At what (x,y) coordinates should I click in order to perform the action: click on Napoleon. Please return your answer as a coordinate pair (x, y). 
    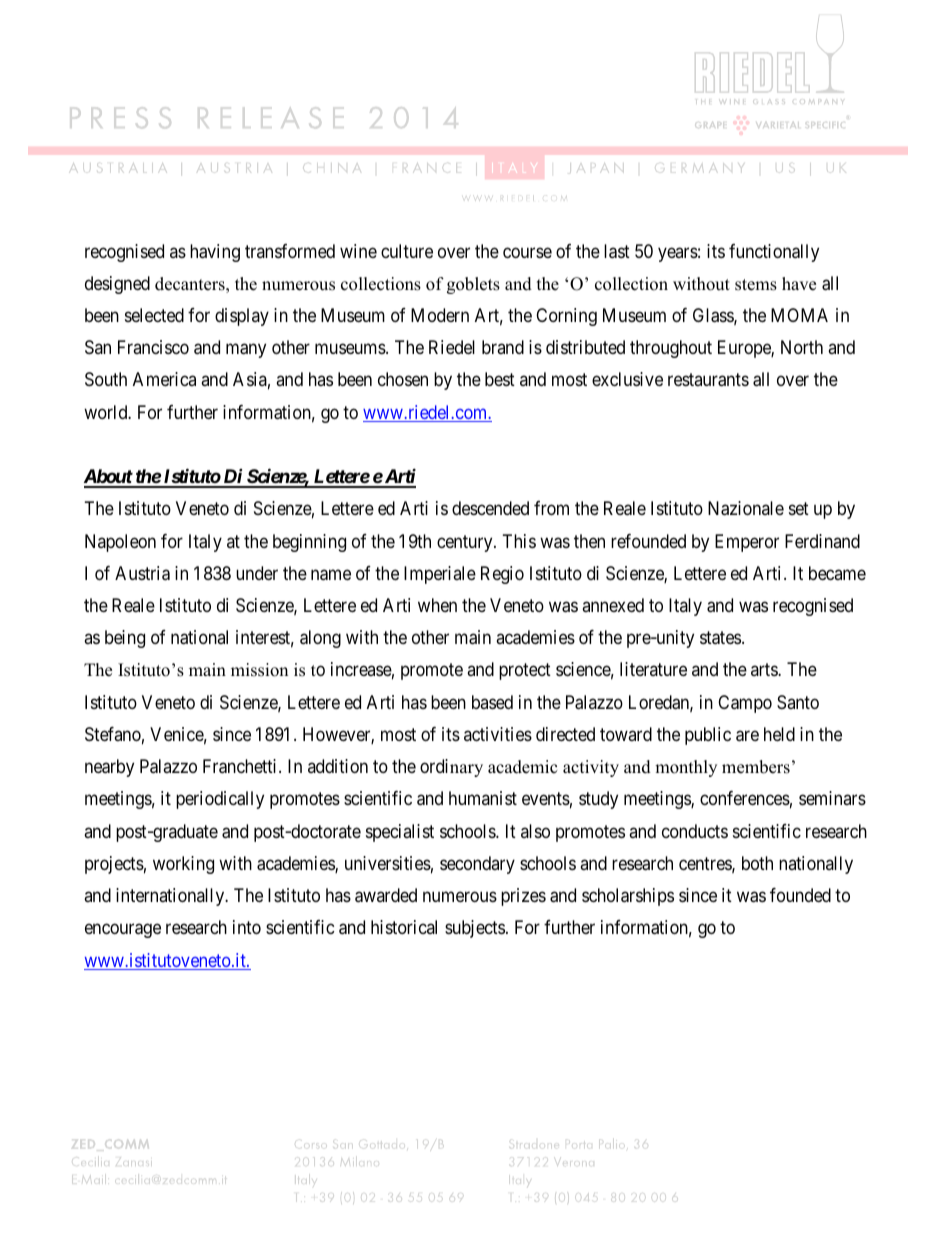
    Looking at the image, I should click on (120, 543).
